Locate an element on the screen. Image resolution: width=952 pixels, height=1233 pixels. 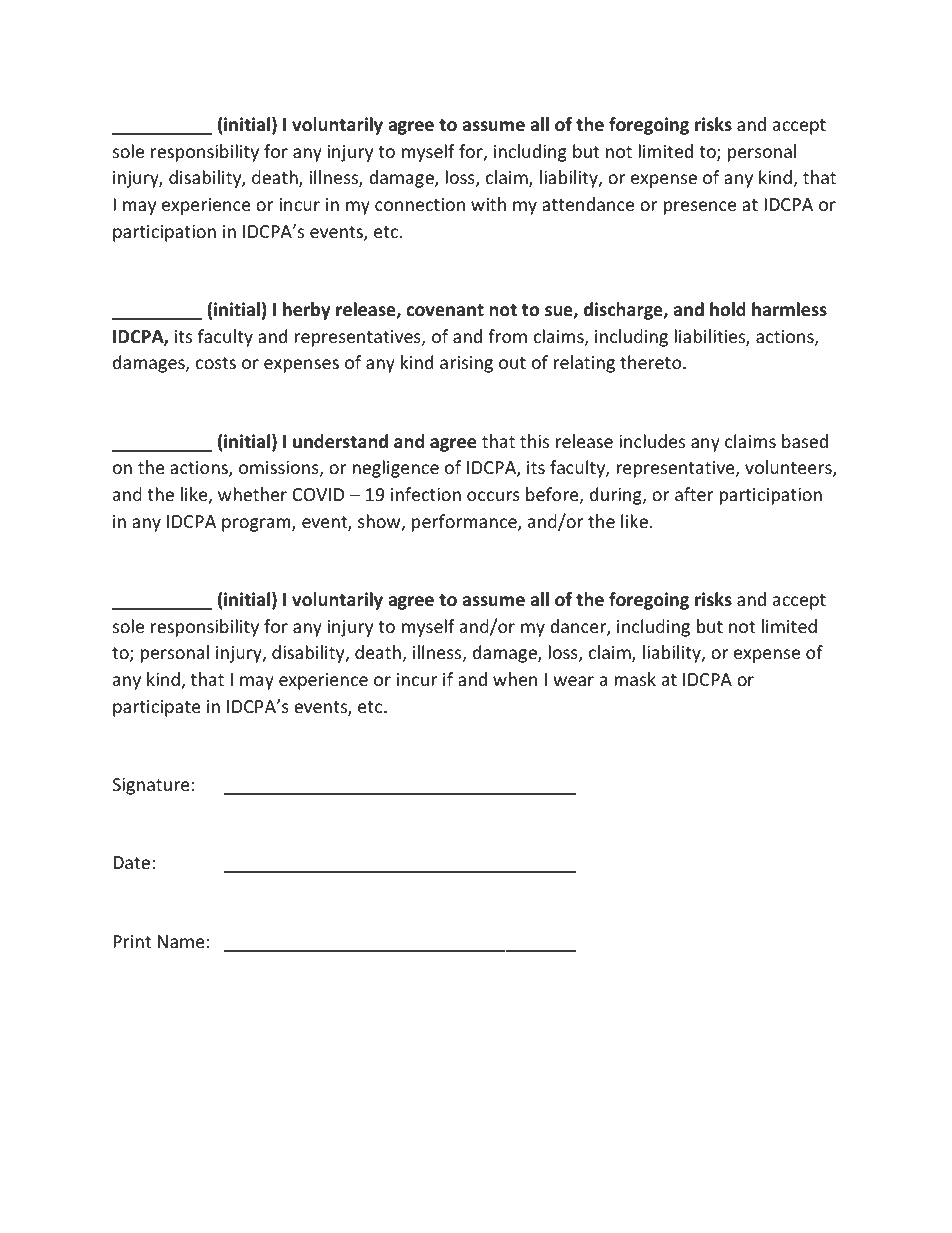
mask is located at coordinates (635, 679).
